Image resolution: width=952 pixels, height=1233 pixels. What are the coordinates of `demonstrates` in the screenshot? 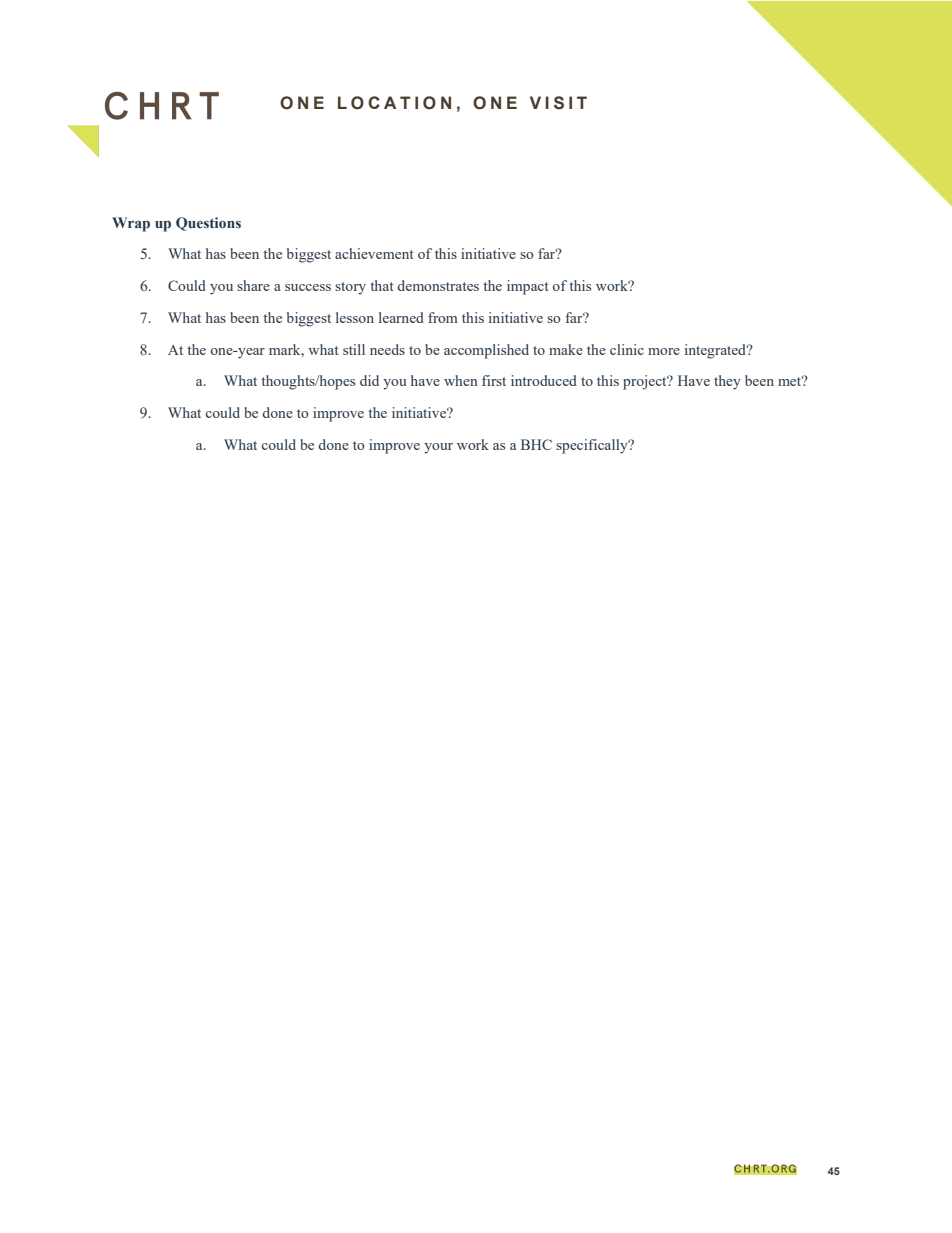 It's located at (438, 285).
